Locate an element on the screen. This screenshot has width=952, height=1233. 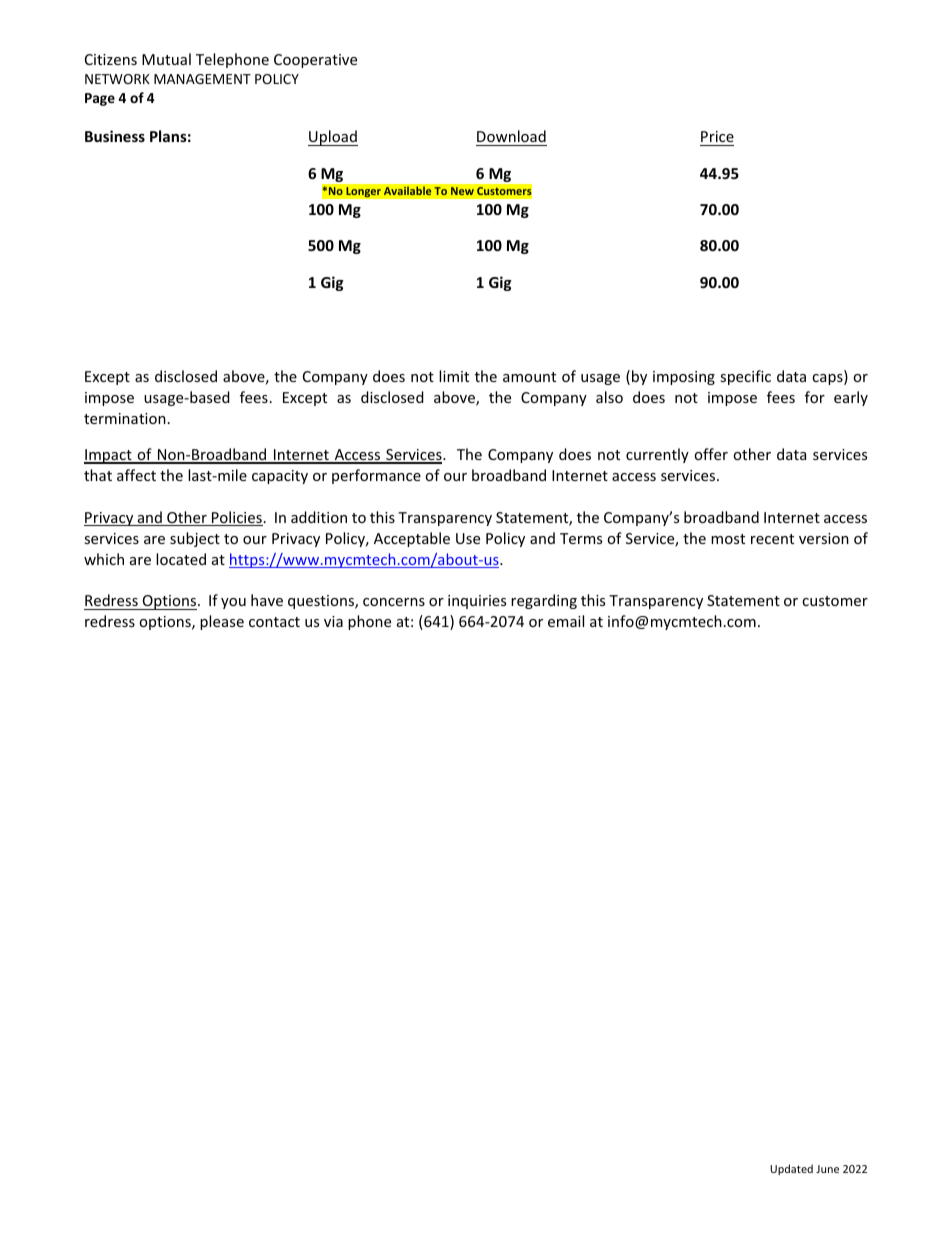
June is located at coordinates (827, 1169).
